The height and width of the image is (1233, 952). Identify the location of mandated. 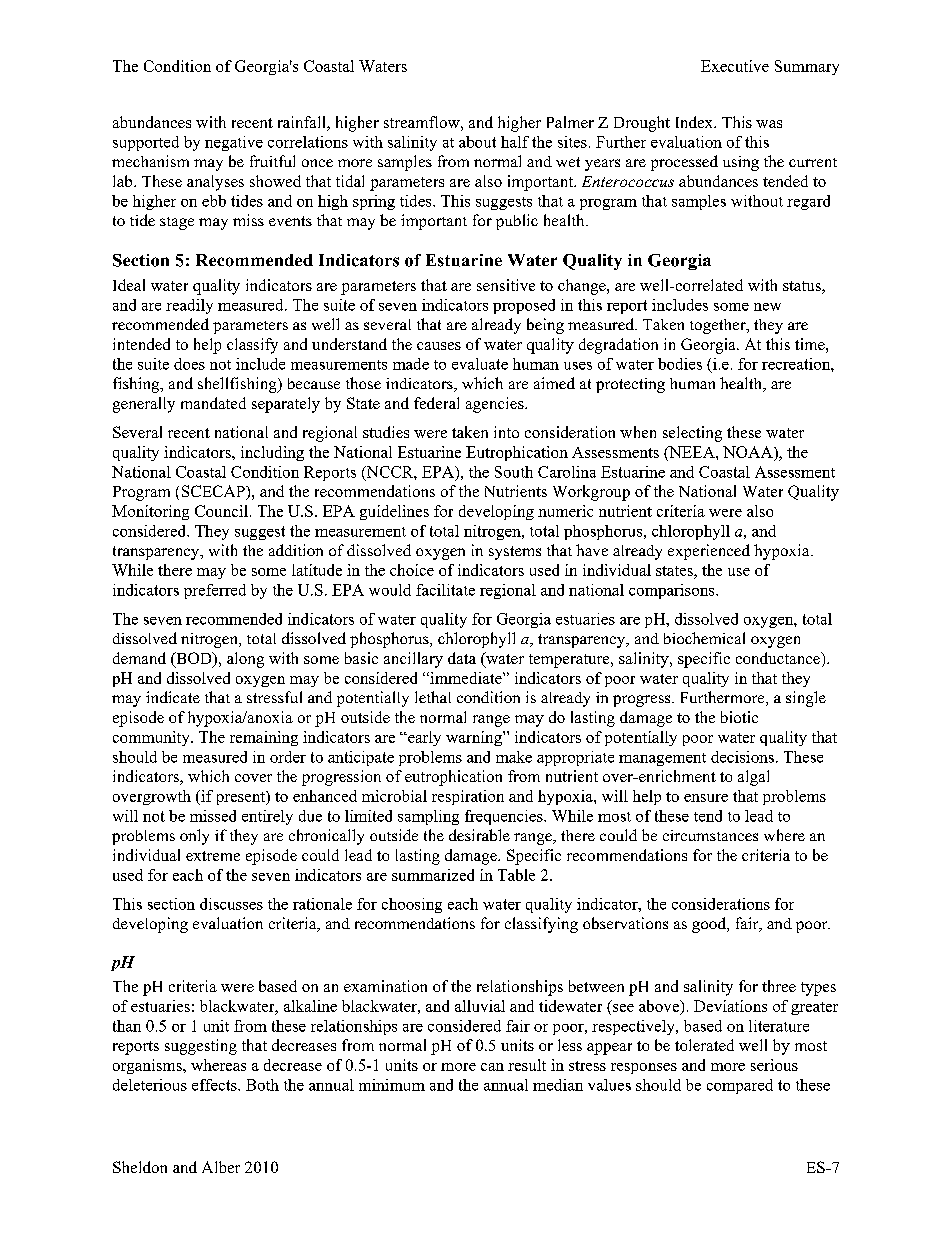
(213, 403).
